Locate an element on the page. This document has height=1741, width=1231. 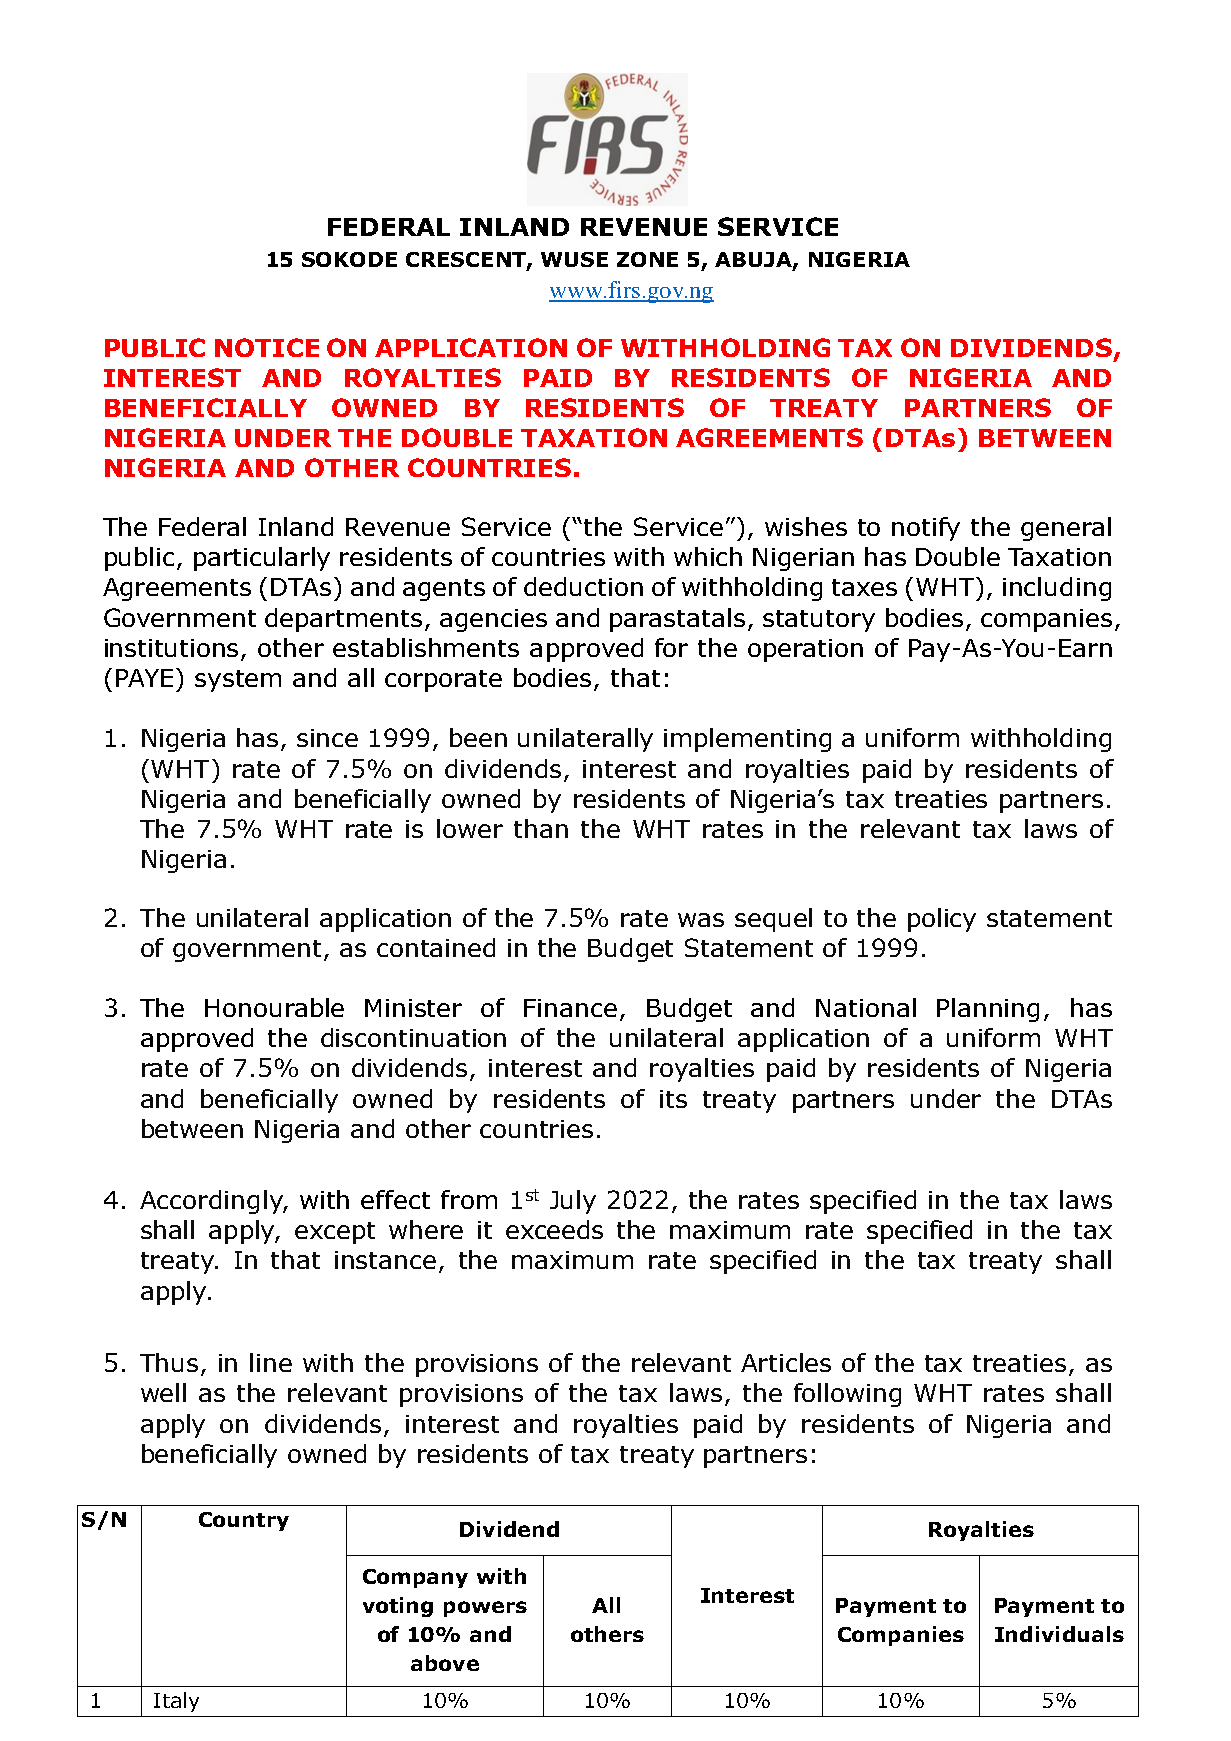
Planning is located at coordinates (988, 1010).
